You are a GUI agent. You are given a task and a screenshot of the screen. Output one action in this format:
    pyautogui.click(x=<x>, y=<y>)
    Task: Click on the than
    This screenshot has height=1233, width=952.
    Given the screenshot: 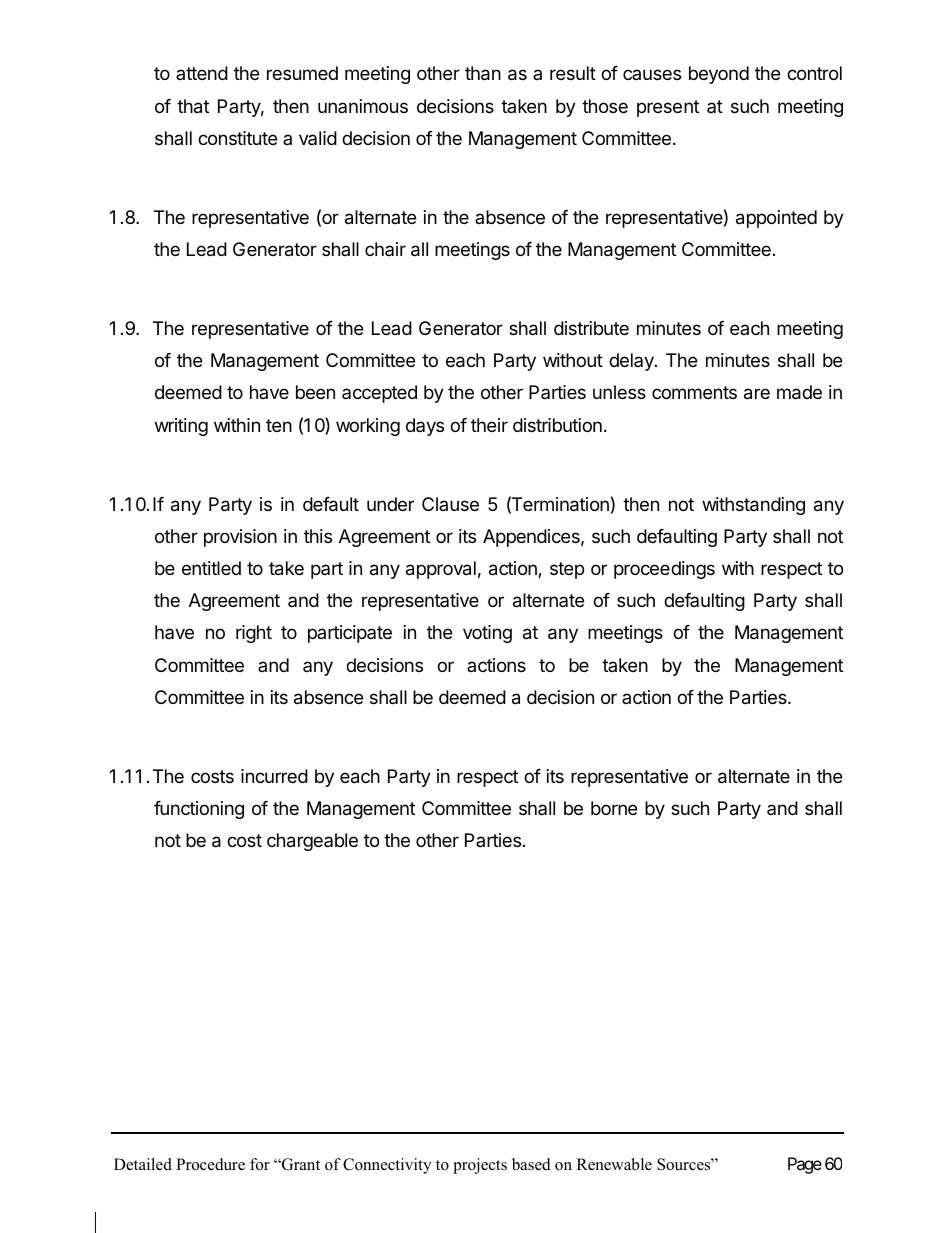 What is the action you would take?
    pyautogui.click(x=483, y=73)
